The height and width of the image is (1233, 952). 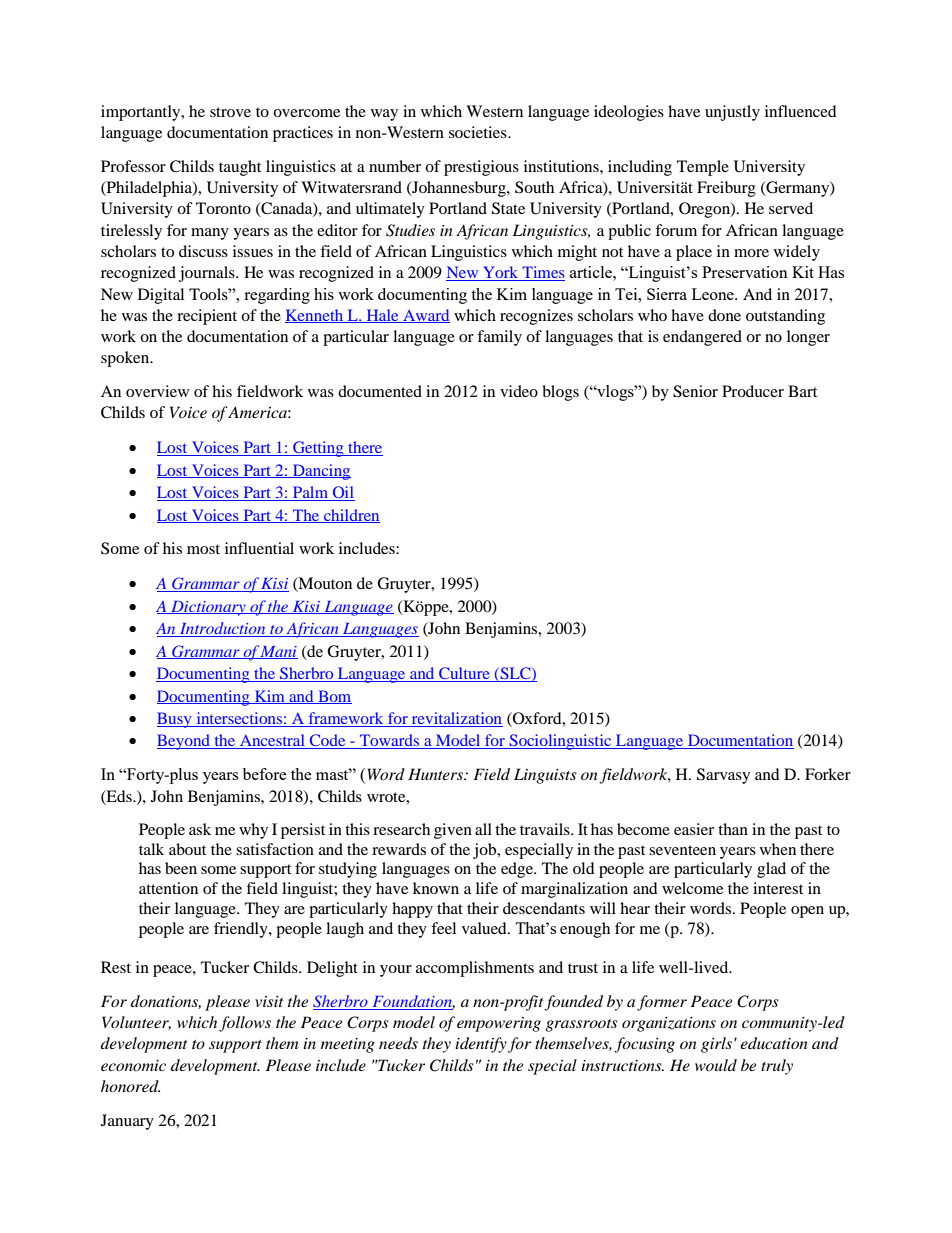 What do you see at coordinates (207, 317) in the image?
I see `recipient` at bounding box center [207, 317].
